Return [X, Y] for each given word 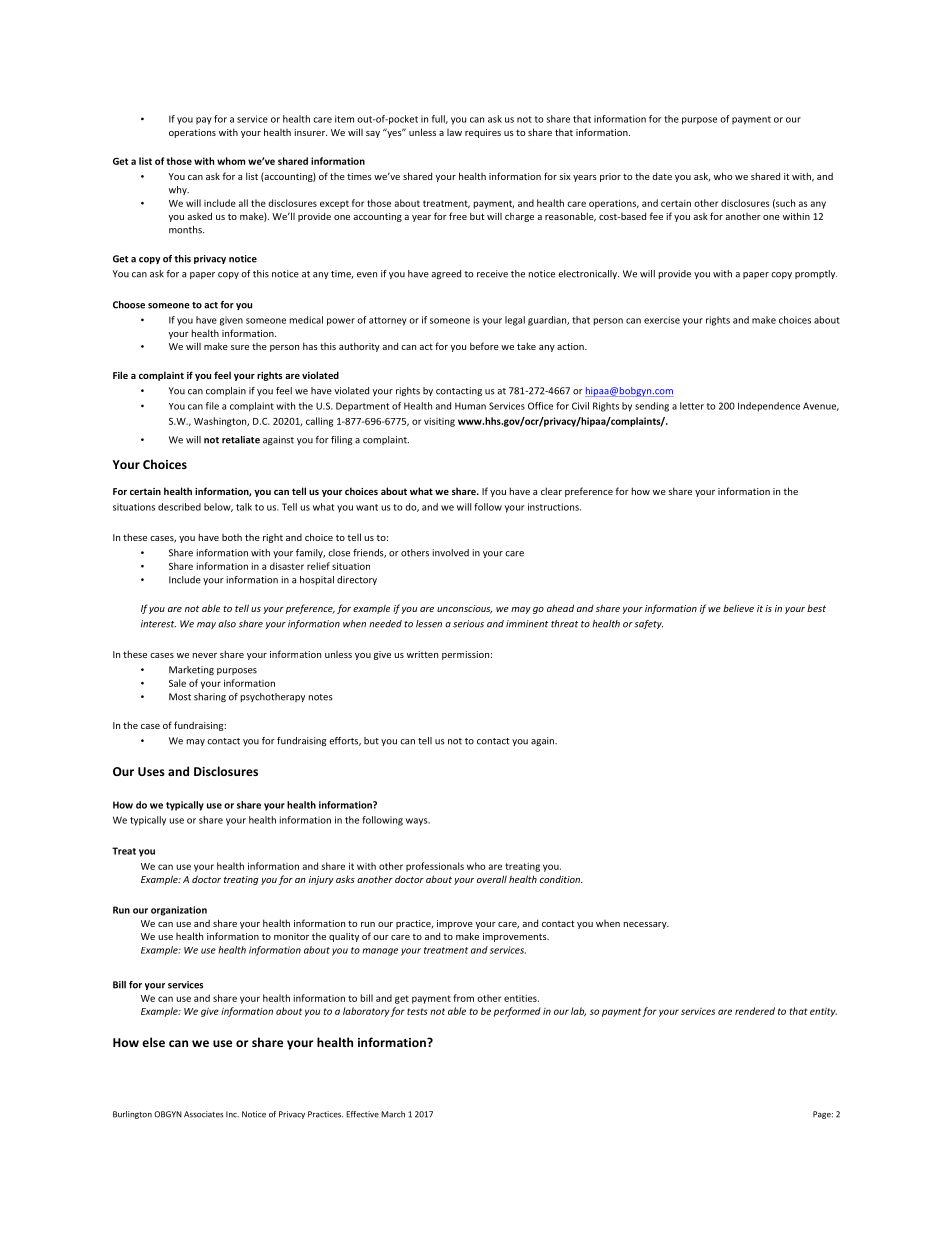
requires [483, 133]
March [393, 1114]
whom [231, 161]
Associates [203, 1114]
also [227, 624]
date [662, 176]
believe [738, 608]
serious [468, 624]
